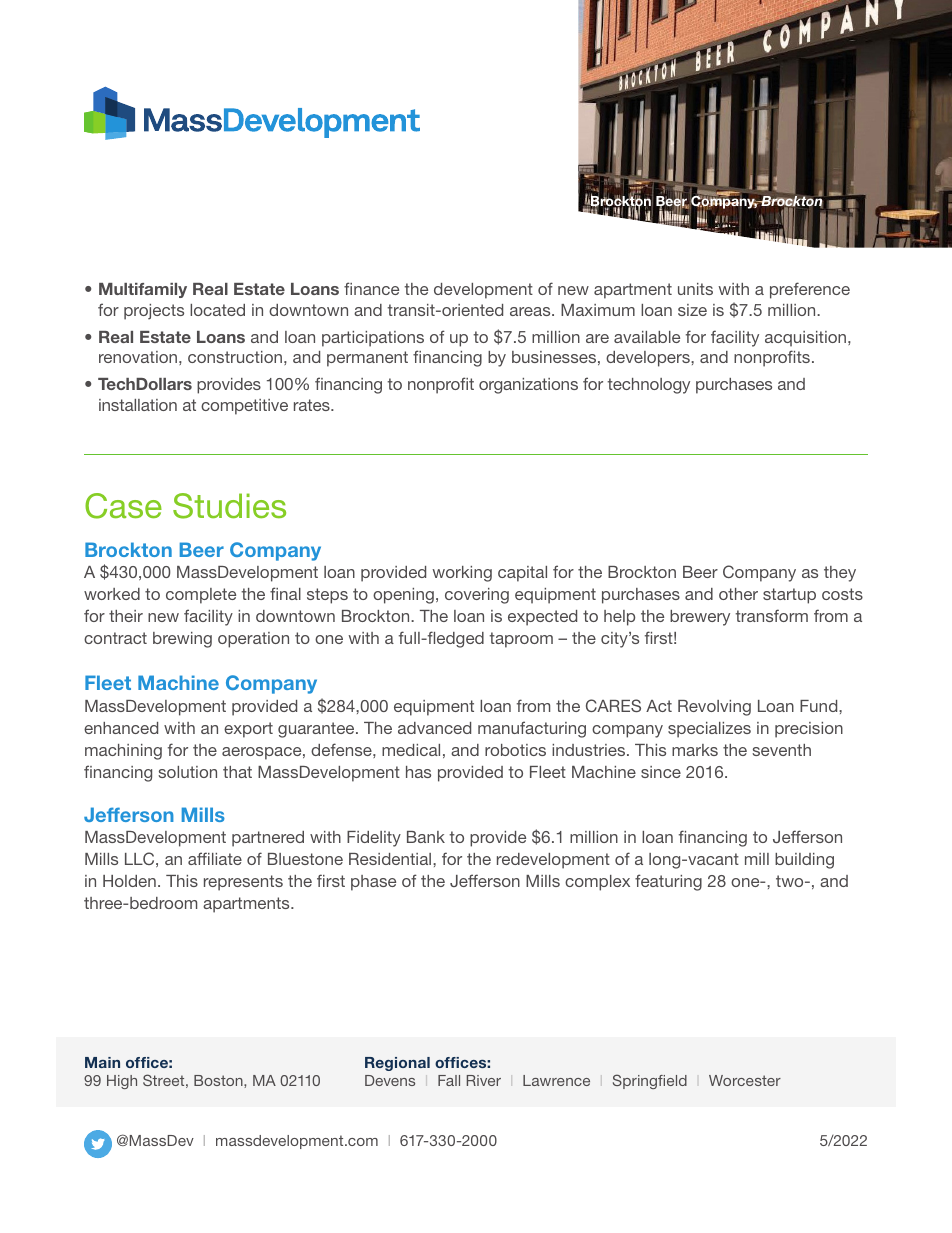 The image size is (952, 1233). What do you see at coordinates (122, 1082) in the document?
I see `High` at bounding box center [122, 1082].
